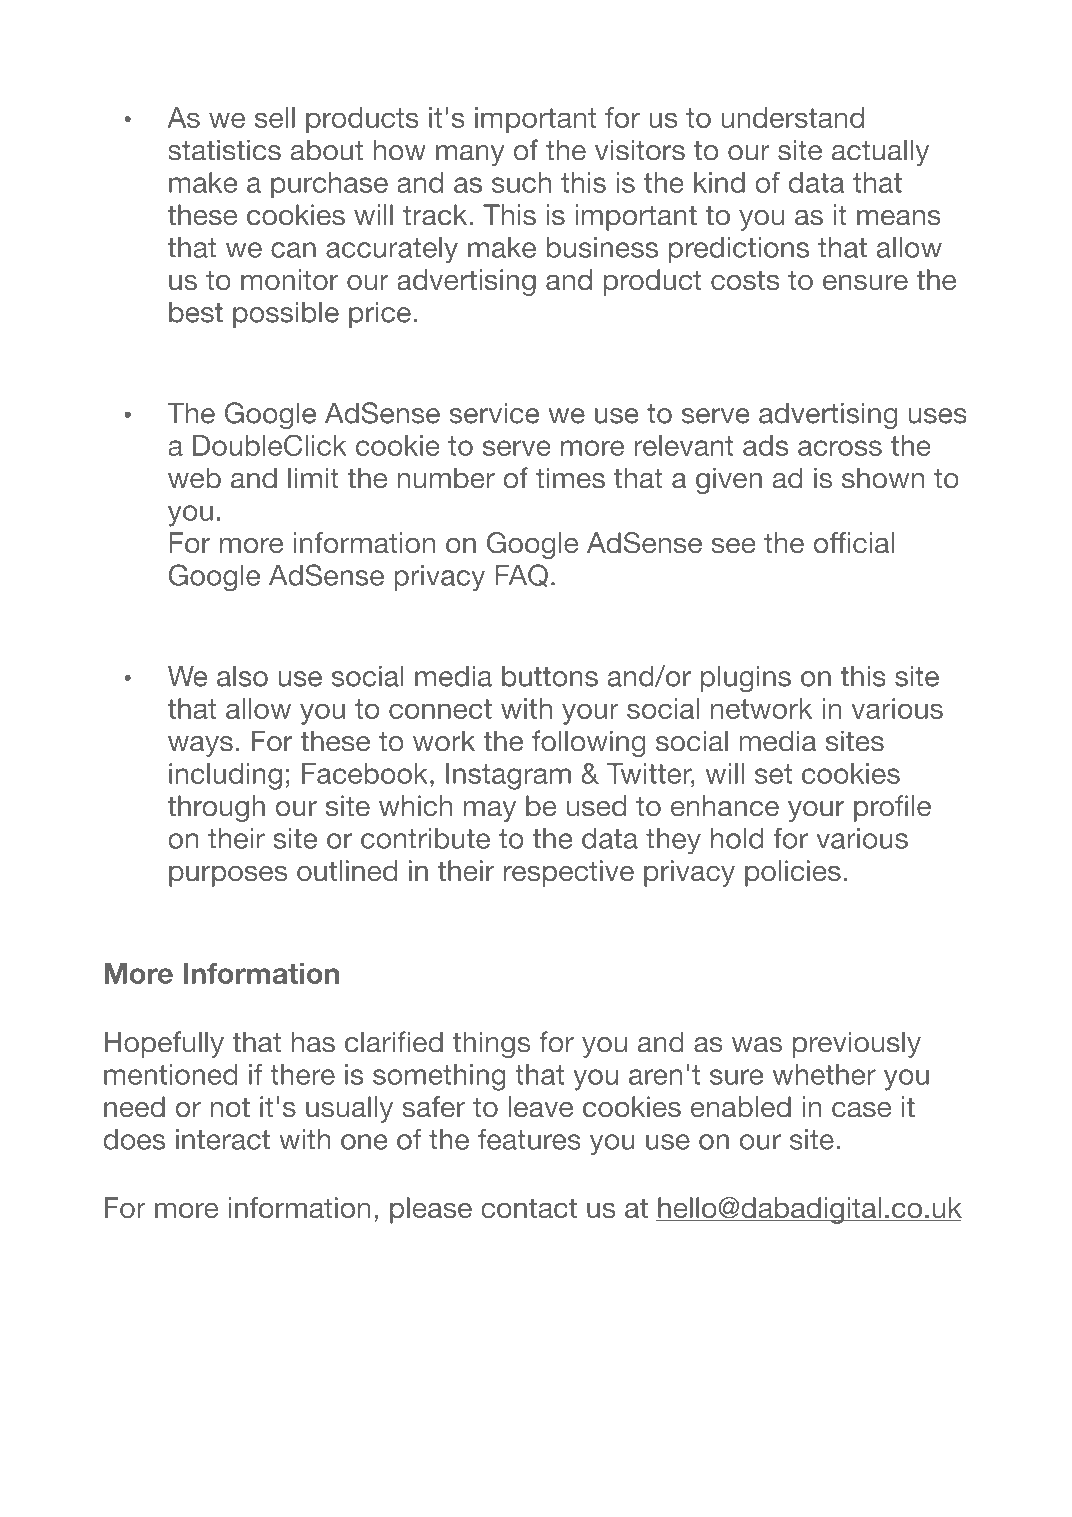 The height and width of the document is (1517, 1072). I want to click on connect, so click(440, 709).
